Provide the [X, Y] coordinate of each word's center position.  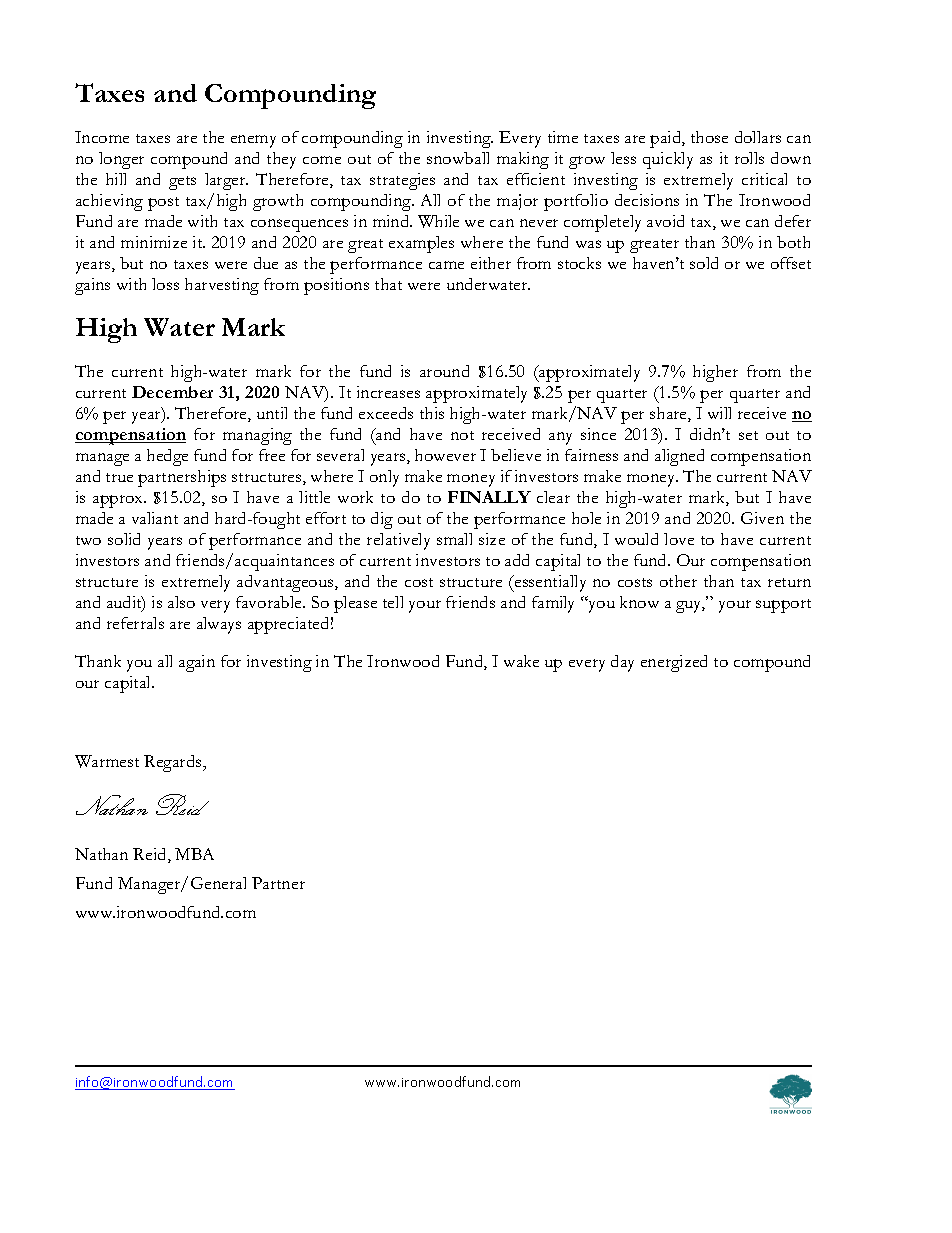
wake [521, 661]
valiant [155, 518]
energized [674, 663]
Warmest [107, 761]
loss [165, 284]
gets [182, 183]
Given [762, 518]
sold [704, 263]
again [197, 663]
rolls [749, 158]
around [444, 371]
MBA [194, 854]
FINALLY [489, 497]
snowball [458, 158]
